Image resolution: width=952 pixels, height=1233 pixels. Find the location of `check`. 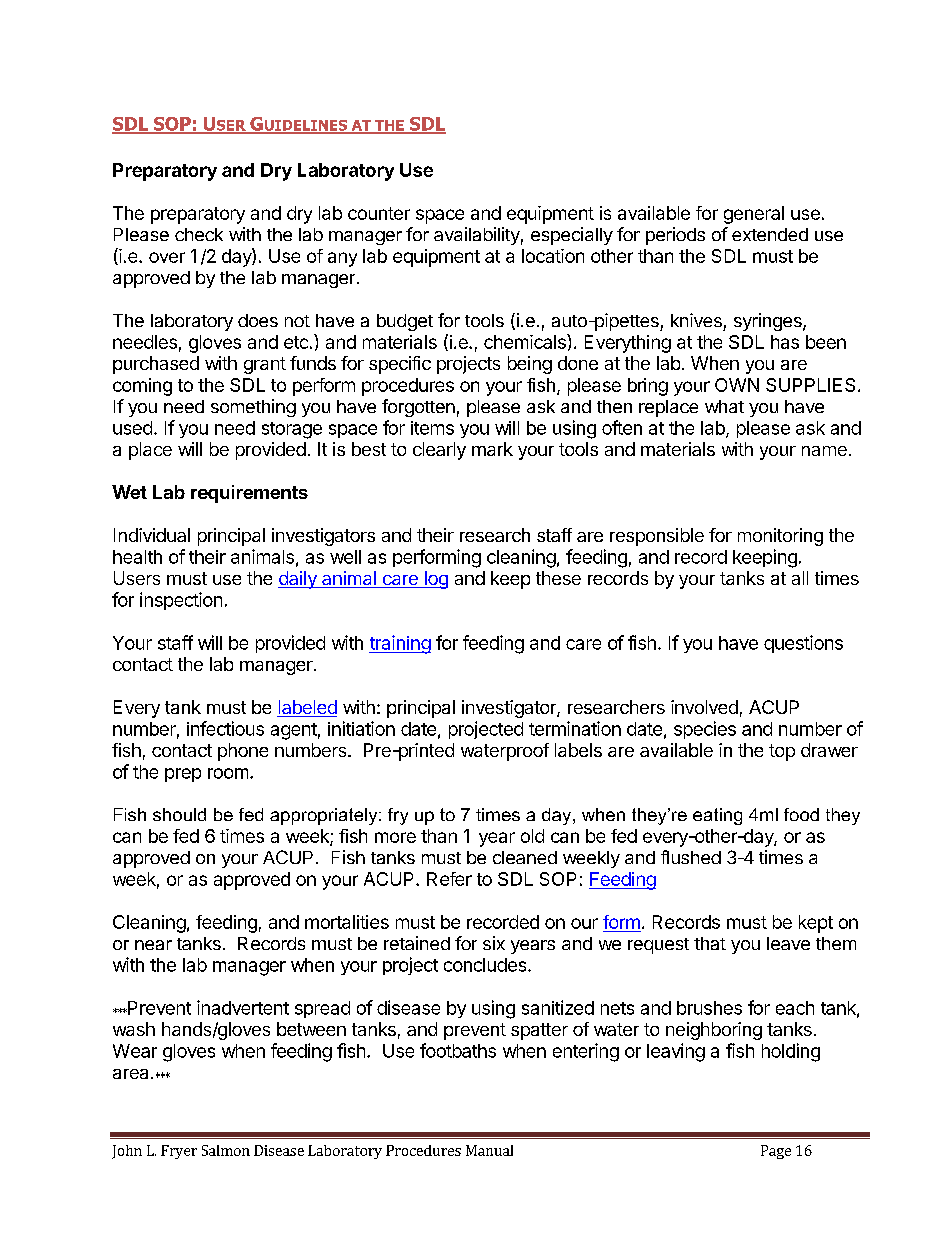

check is located at coordinates (199, 234).
